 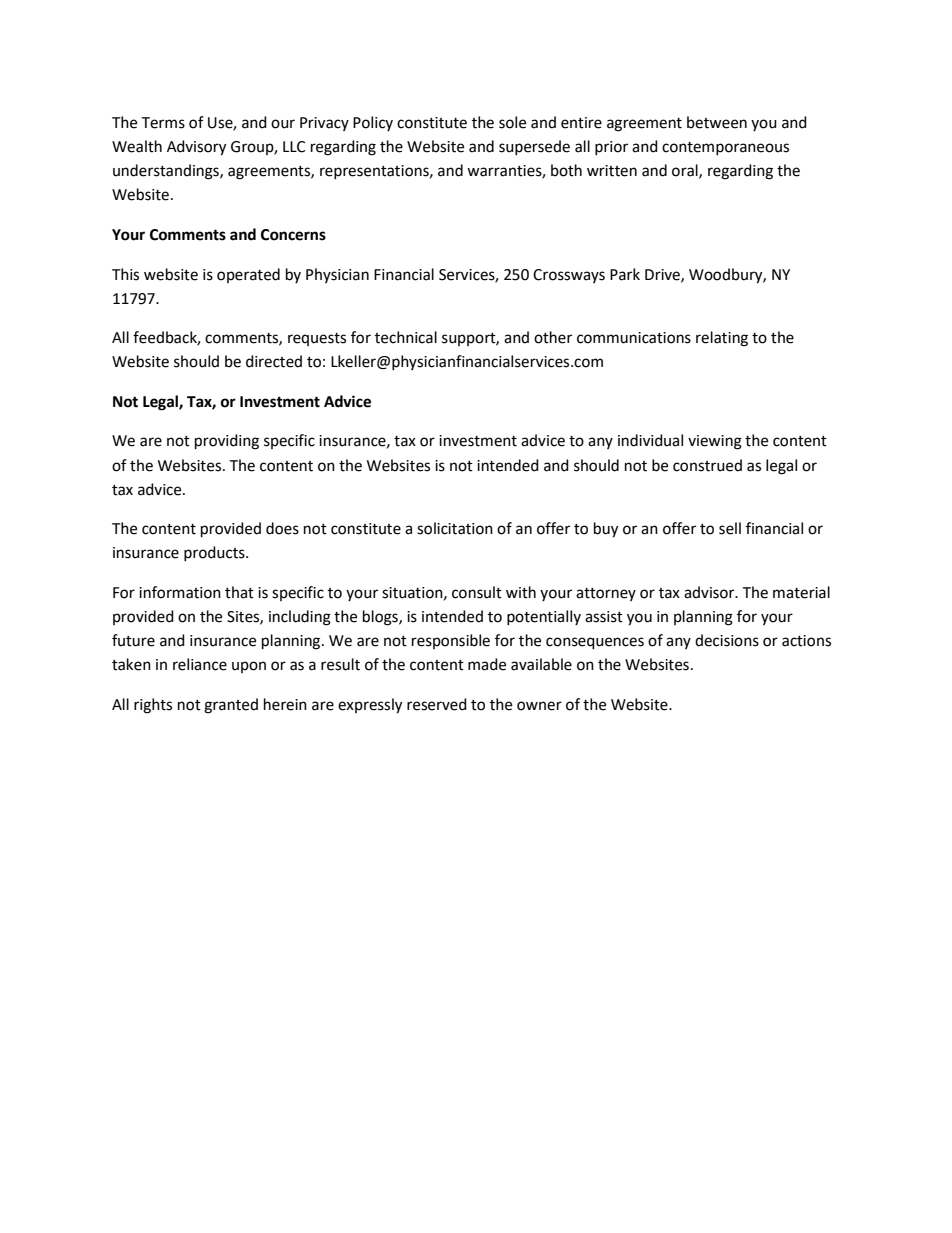 What do you see at coordinates (715, 442) in the document?
I see `viewing` at bounding box center [715, 442].
